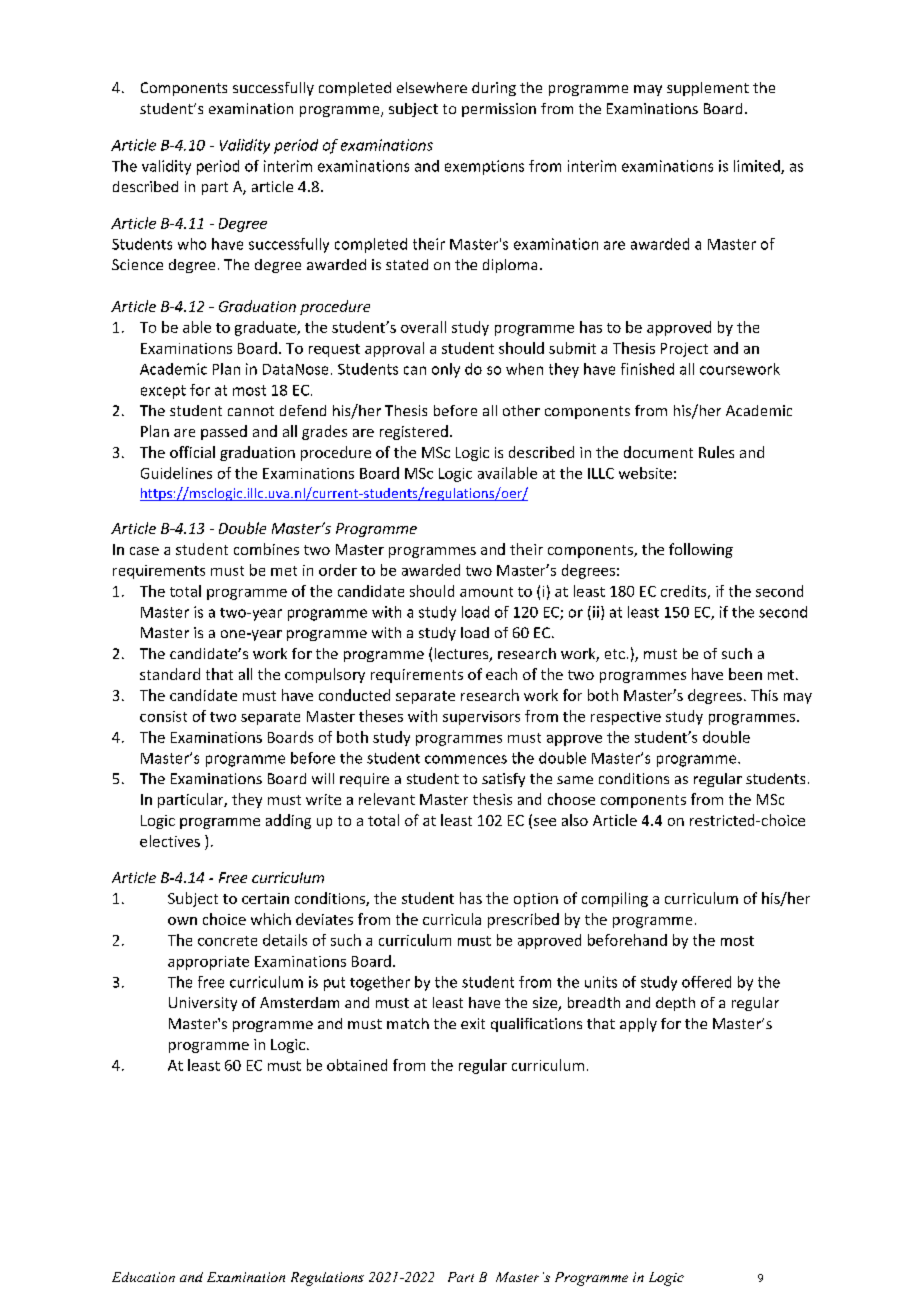  What do you see at coordinates (452, 919) in the page?
I see `curricula` at bounding box center [452, 919].
